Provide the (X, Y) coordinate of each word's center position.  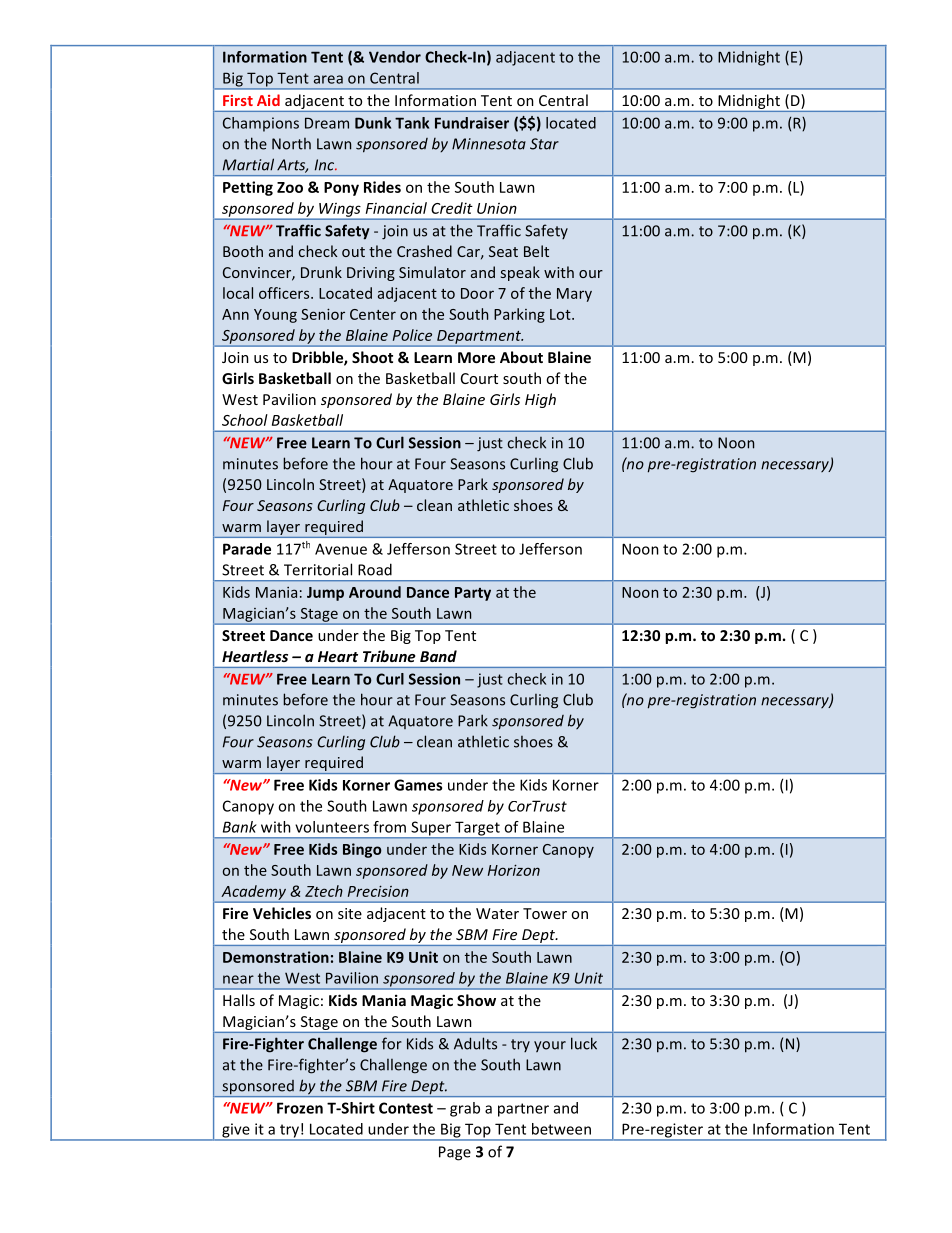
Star (544, 144)
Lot (561, 314)
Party (473, 594)
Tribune (389, 656)
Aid (268, 100)
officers (285, 293)
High (540, 400)
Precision (378, 891)
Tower (545, 913)
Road (375, 569)
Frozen (300, 1108)
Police (412, 335)
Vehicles (282, 913)
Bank (240, 827)
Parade (247, 549)
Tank (412, 123)
